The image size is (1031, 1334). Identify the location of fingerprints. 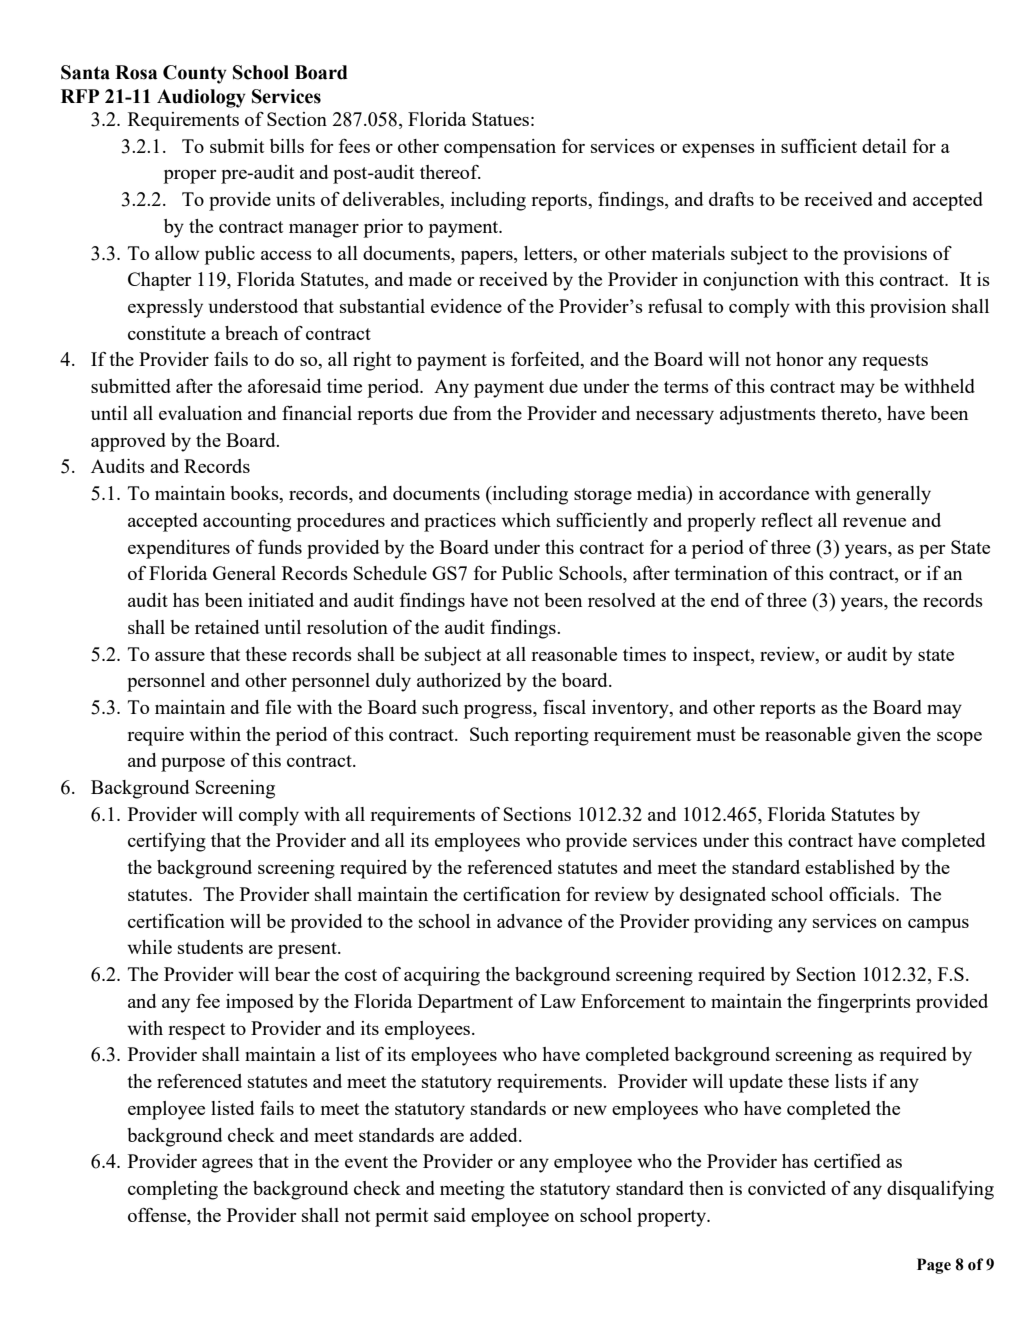
(864, 1003).
